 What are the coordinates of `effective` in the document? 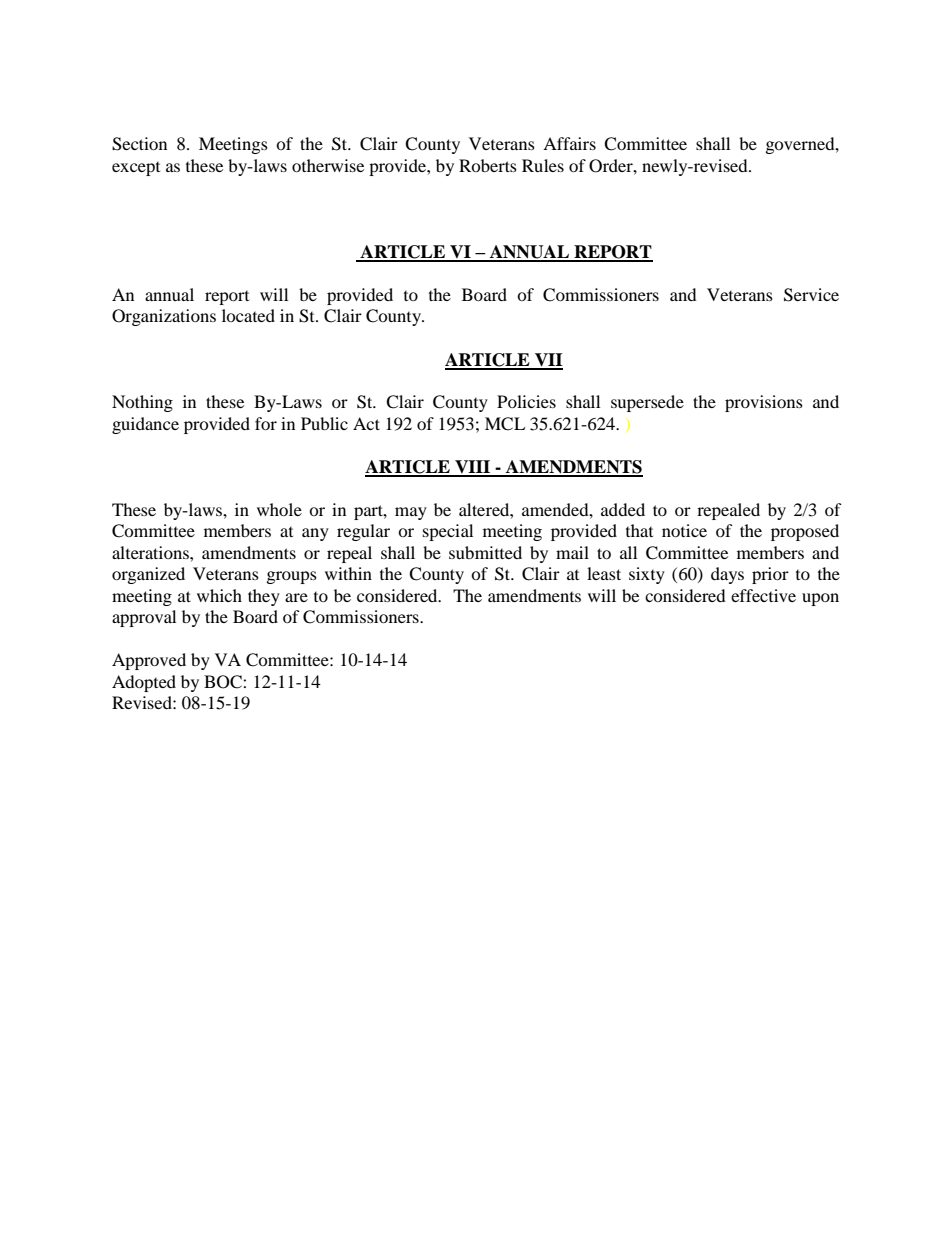 It's located at (763, 595).
